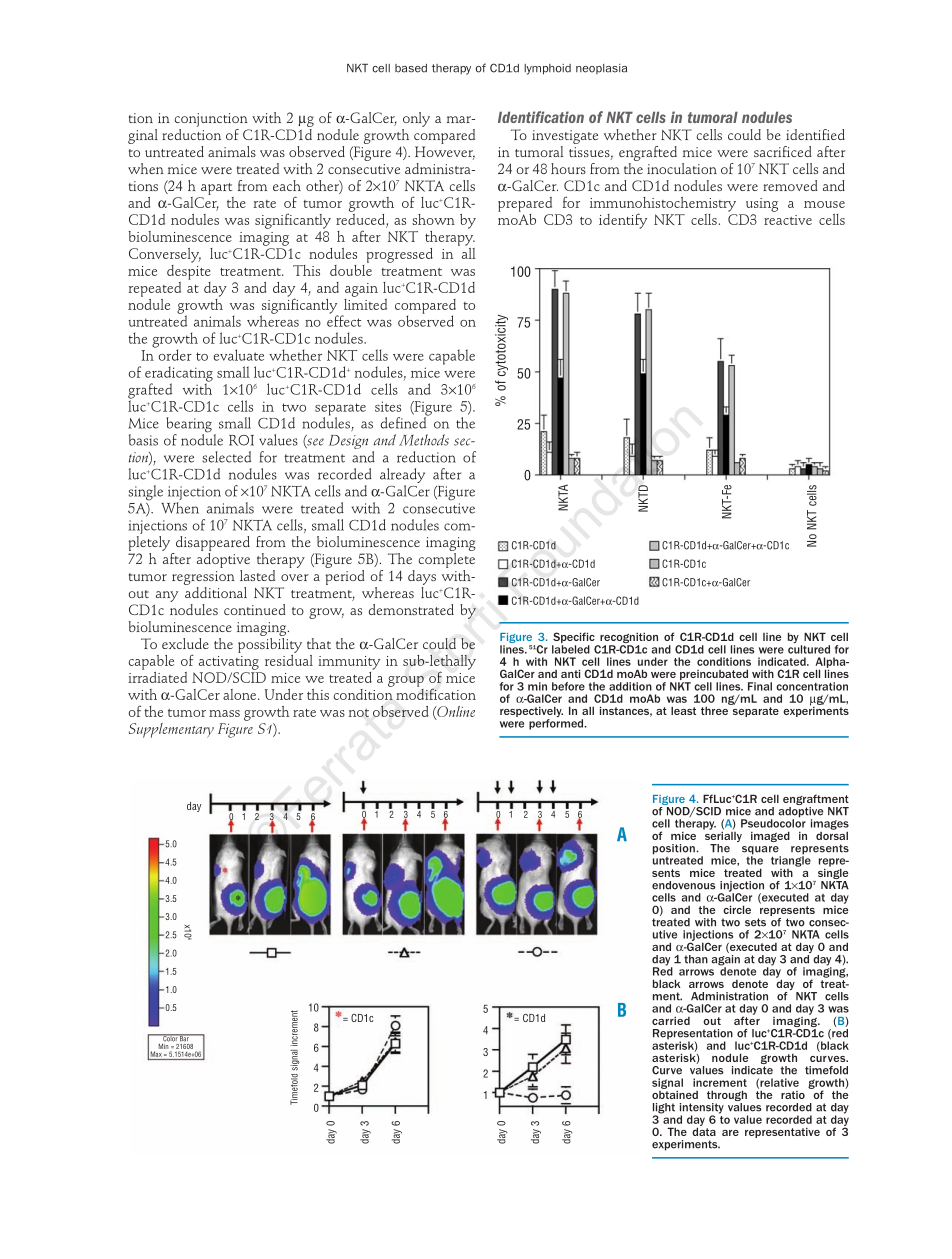 The width and height of the page is (952, 1259). What do you see at coordinates (547, 69) in the page?
I see `lymphoid` at bounding box center [547, 69].
